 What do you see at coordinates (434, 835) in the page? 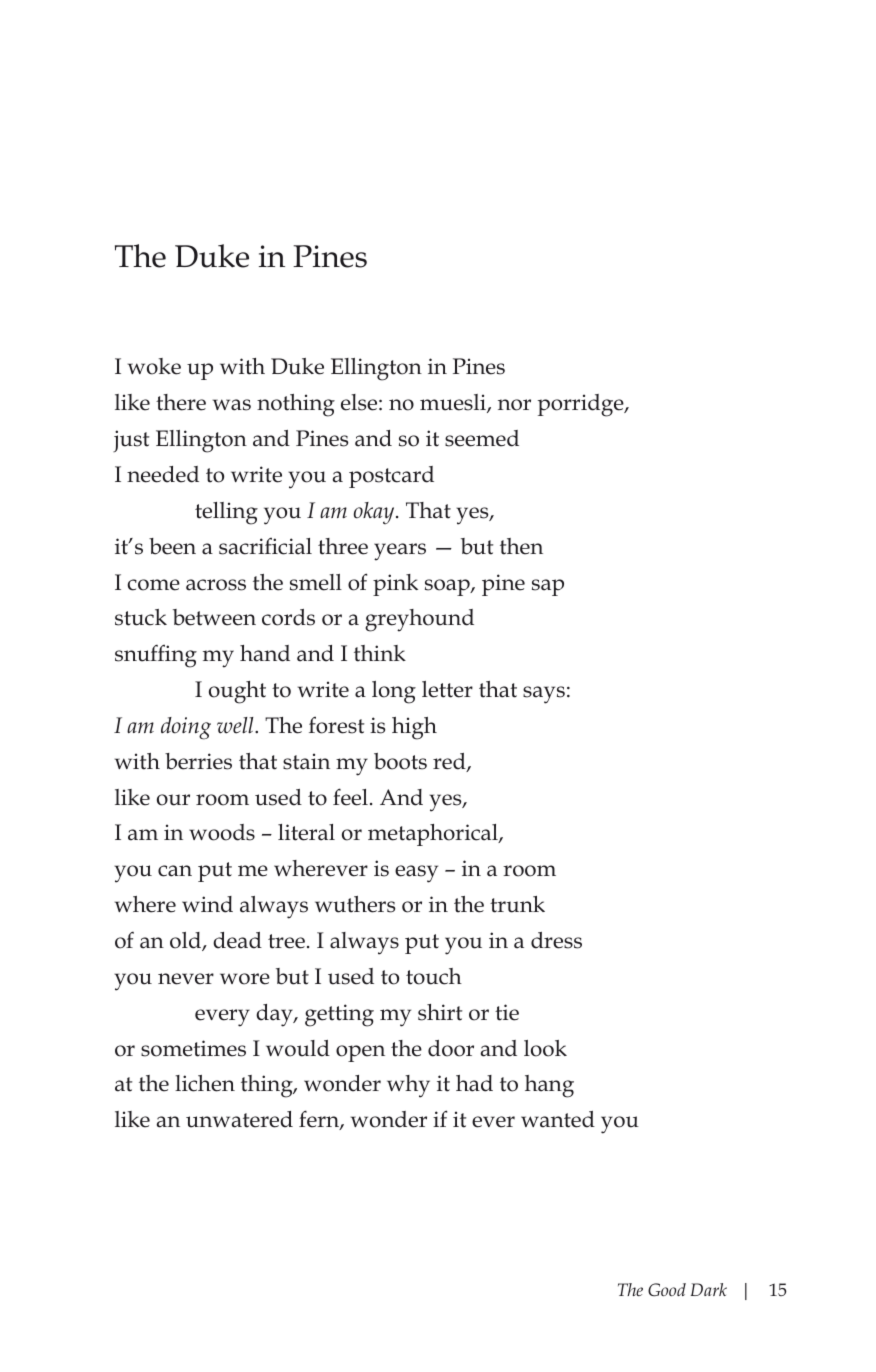
I see `metaphorical` at bounding box center [434, 835].
